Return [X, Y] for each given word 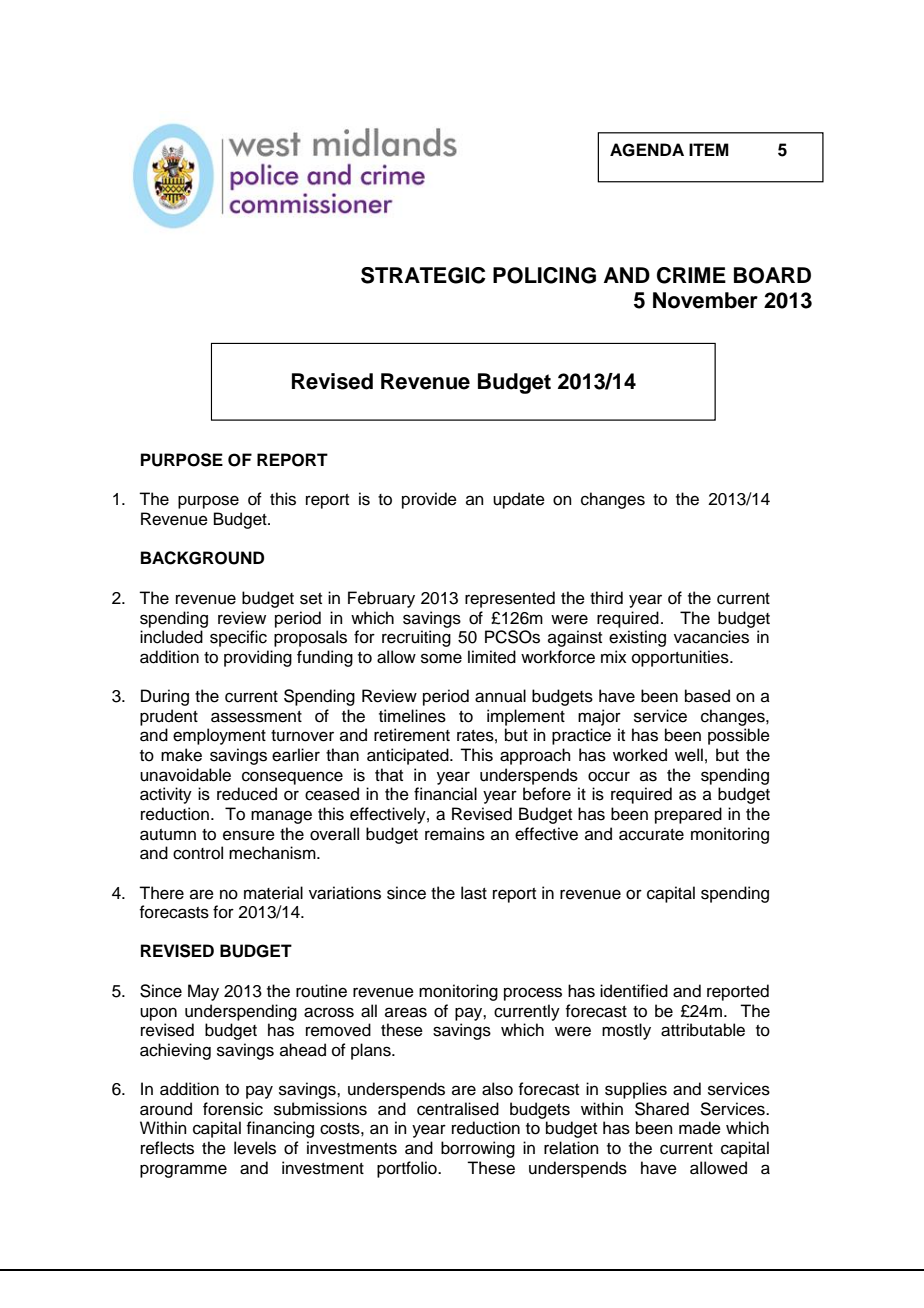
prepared [688, 815]
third [606, 598]
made [700, 1128]
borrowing [478, 1149]
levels [255, 1148]
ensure [249, 835]
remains [455, 834]
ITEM [709, 149]
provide [429, 500]
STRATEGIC [423, 275]
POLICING [544, 275]
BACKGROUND [202, 558]
